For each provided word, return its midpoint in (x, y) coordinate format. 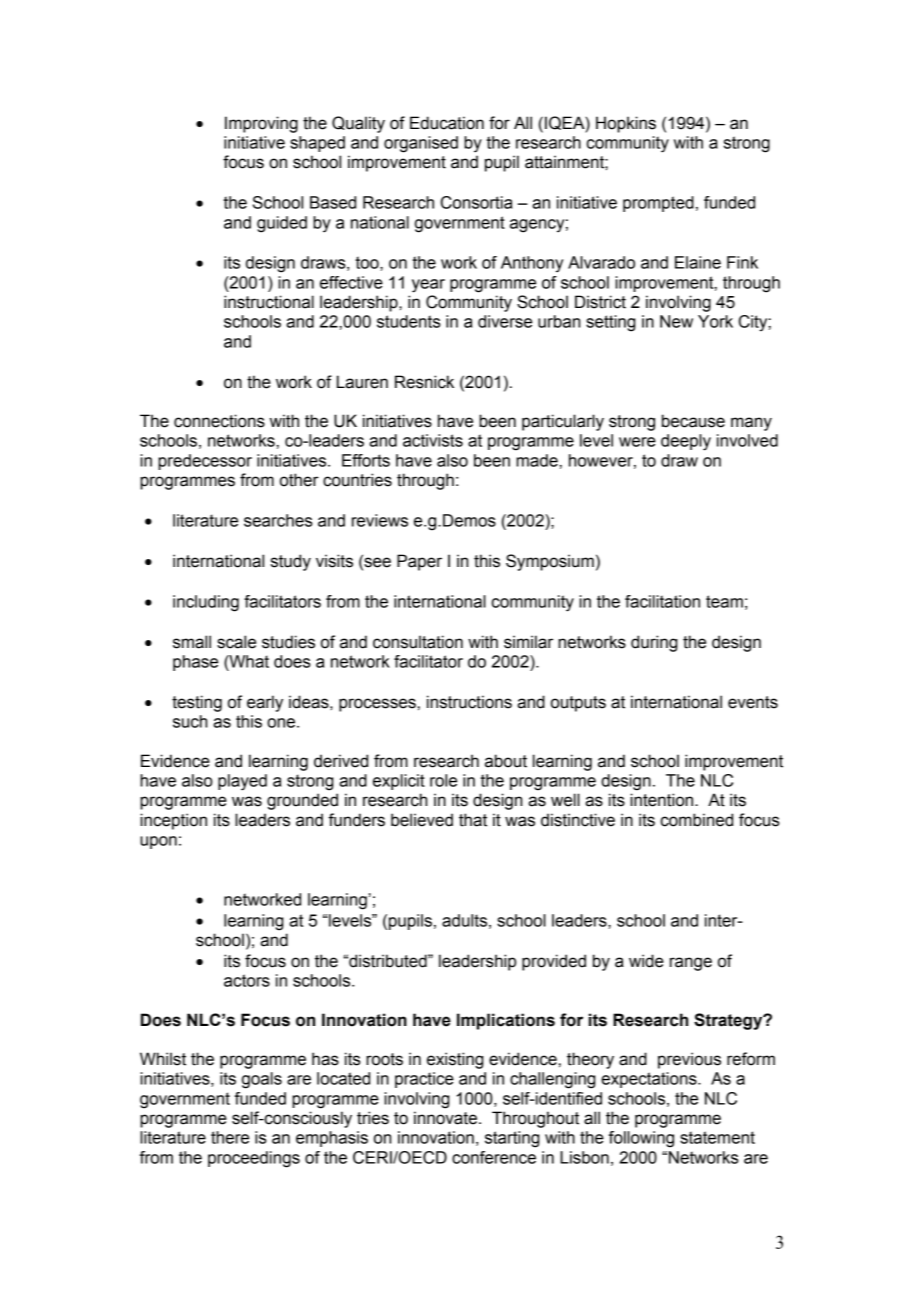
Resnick (424, 382)
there (230, 1137)
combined (697, 820)
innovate (445, 1118)
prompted (658, 204)
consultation (418, 642)
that (473, 820)
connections (219, 421)
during (654, 643)
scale (236, 642)
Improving (261, 124)
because (693, 421)
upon (158, 842)
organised (421, 144)
